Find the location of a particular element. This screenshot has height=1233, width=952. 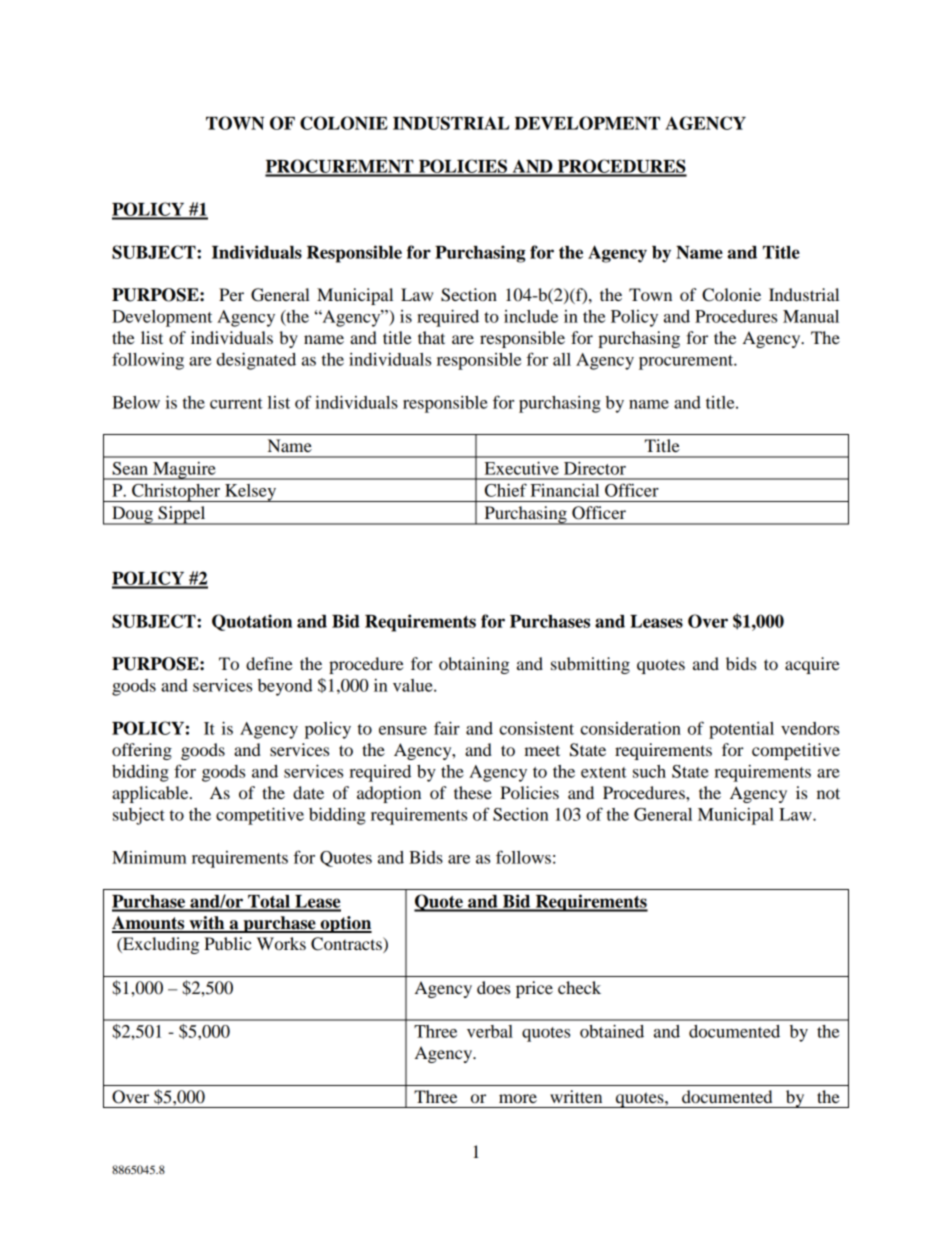

Manual is located at coordinates (811, 316).
